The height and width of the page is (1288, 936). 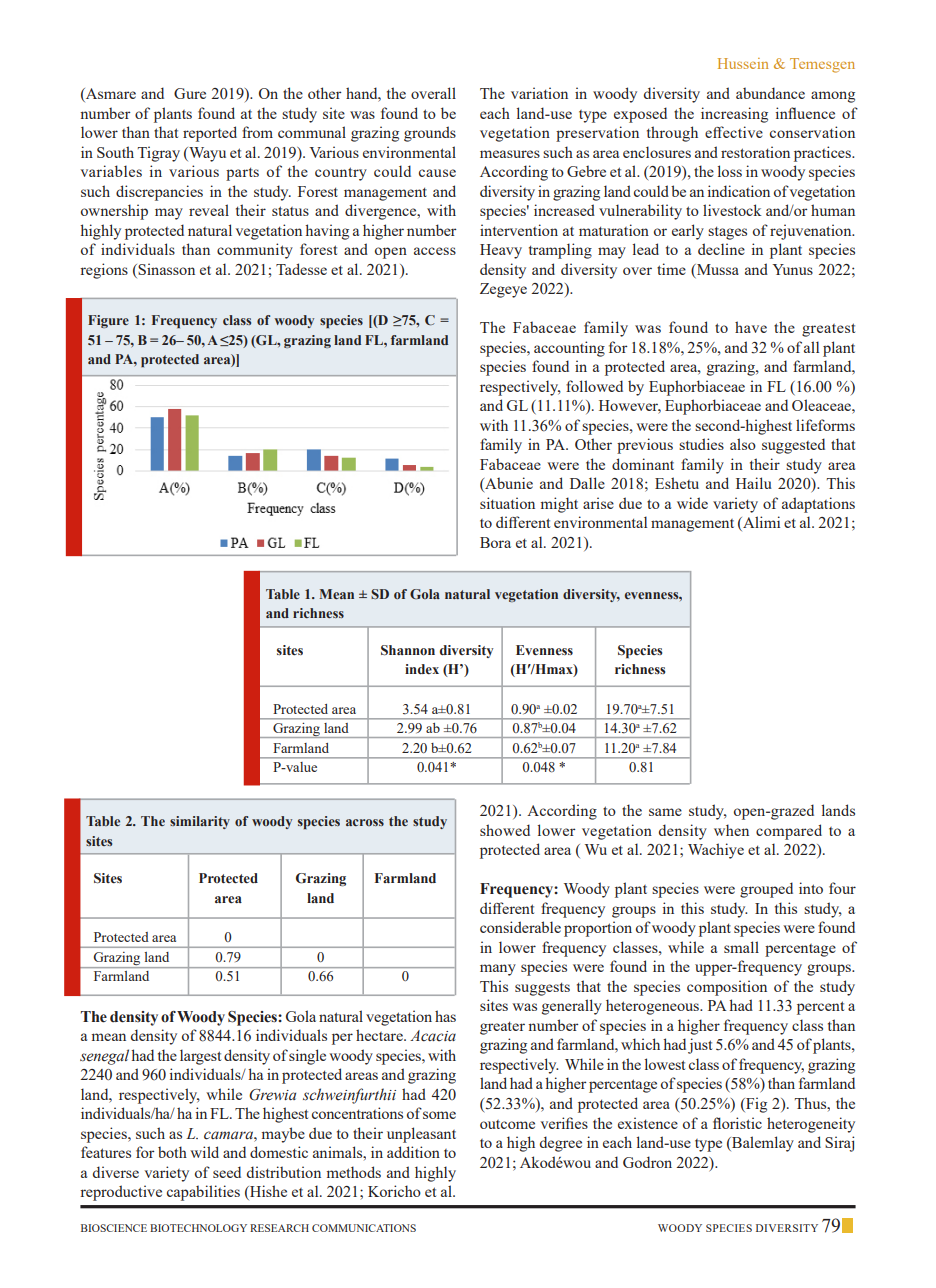 I want to click on capabilities, so click(x=203, y=1193).
